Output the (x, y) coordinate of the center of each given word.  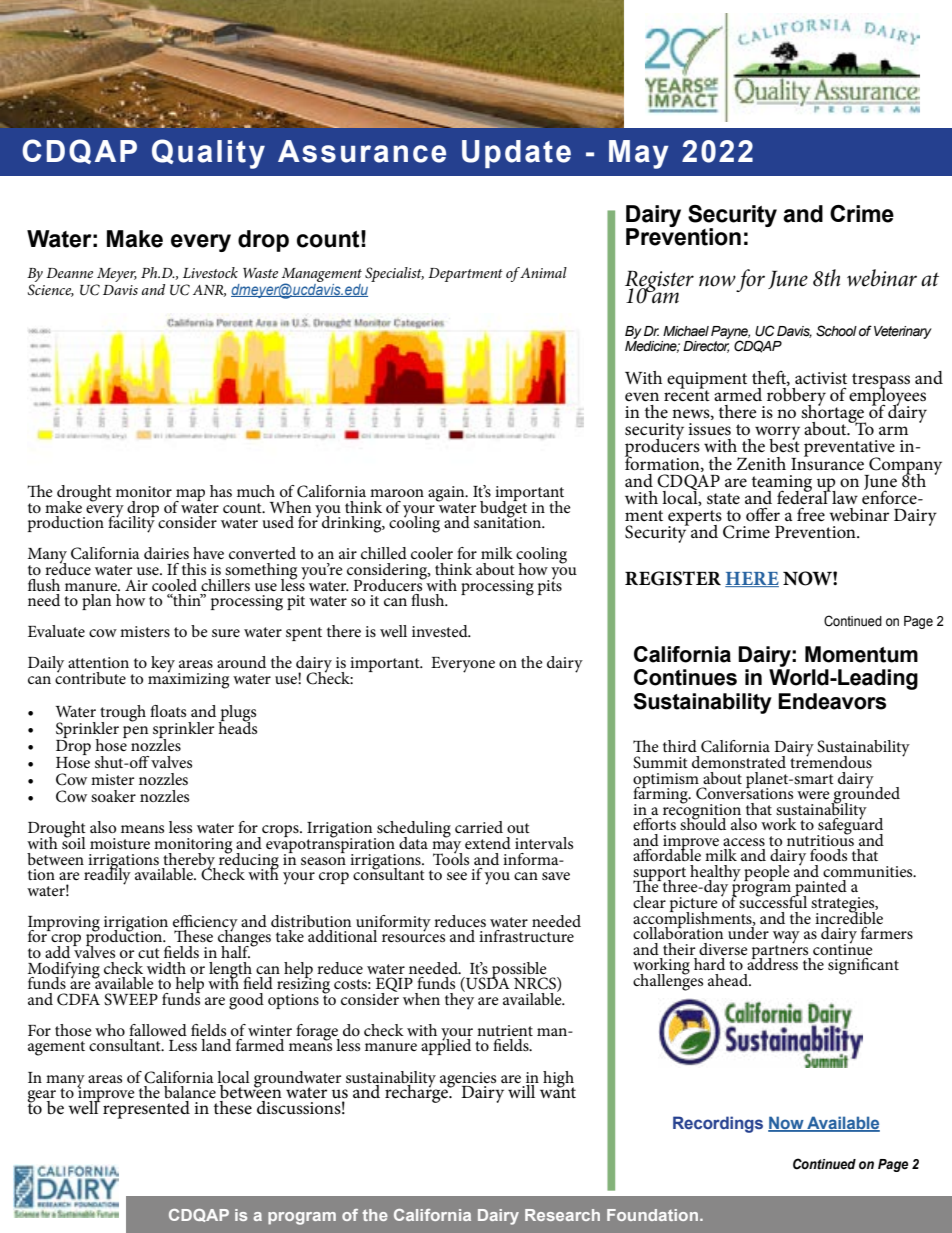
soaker (113, 796)
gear (41, 1097)
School (836, 331)
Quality (208, 154)
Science (51, 290)
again (447, 495)
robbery (796, 396)
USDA (487, 983)
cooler (432, 553)
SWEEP (131, 999)
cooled (174, 585)
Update (516, 154)
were (813, 795)
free (811, 514)
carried (479, 827)
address (772, 963)
